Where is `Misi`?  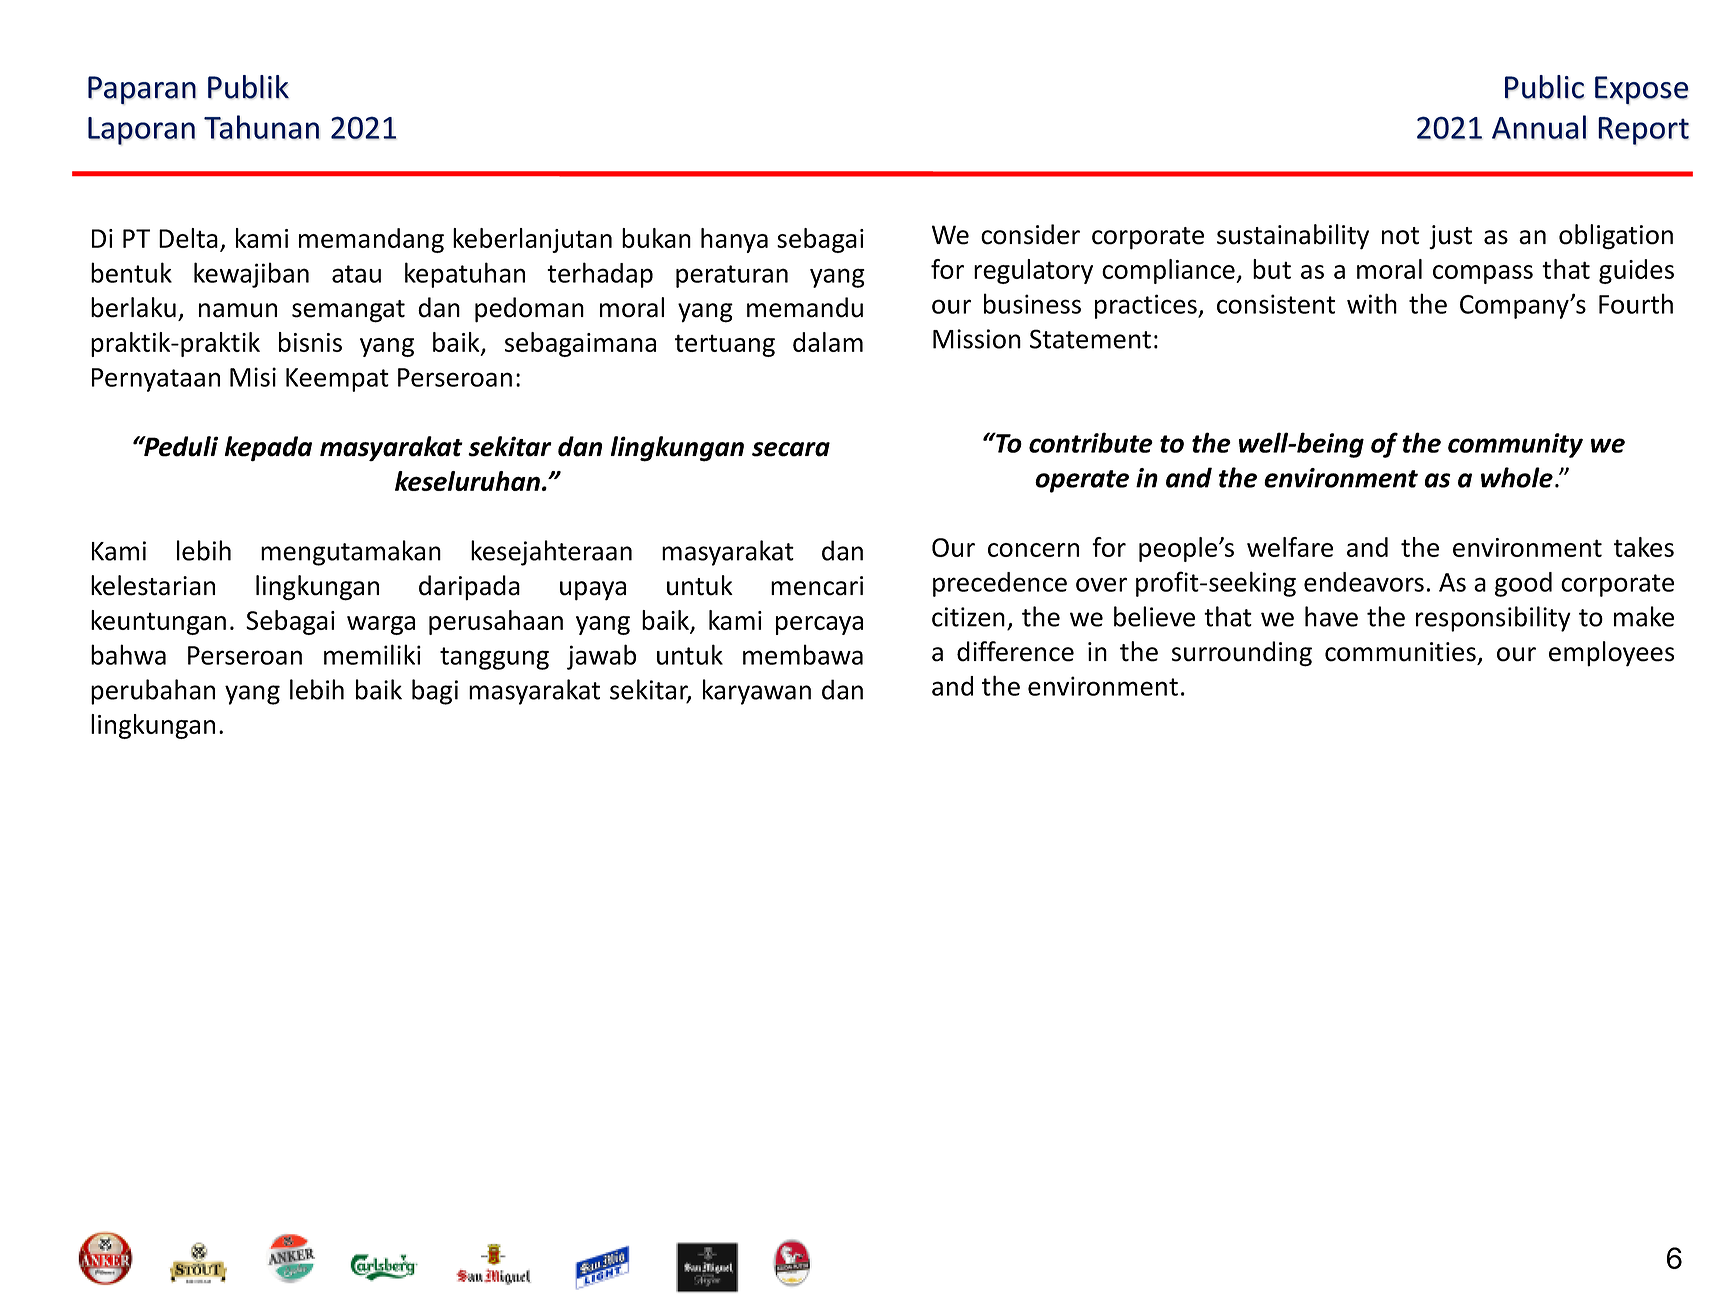 Misi is located at coordinates (253, 377).
